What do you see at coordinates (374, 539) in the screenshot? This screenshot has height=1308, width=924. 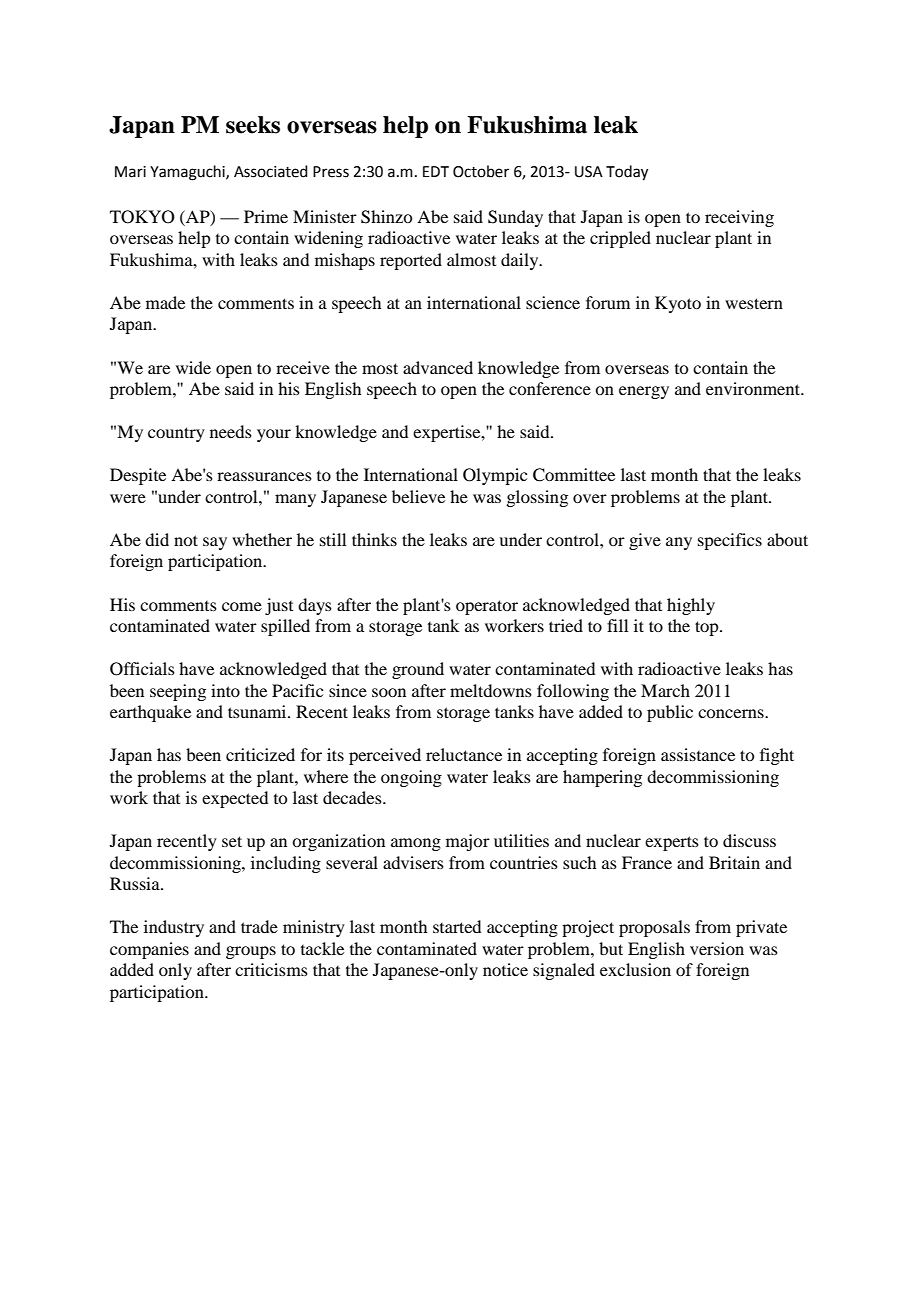 I see `thinks` at bounding box center [374, 539].
